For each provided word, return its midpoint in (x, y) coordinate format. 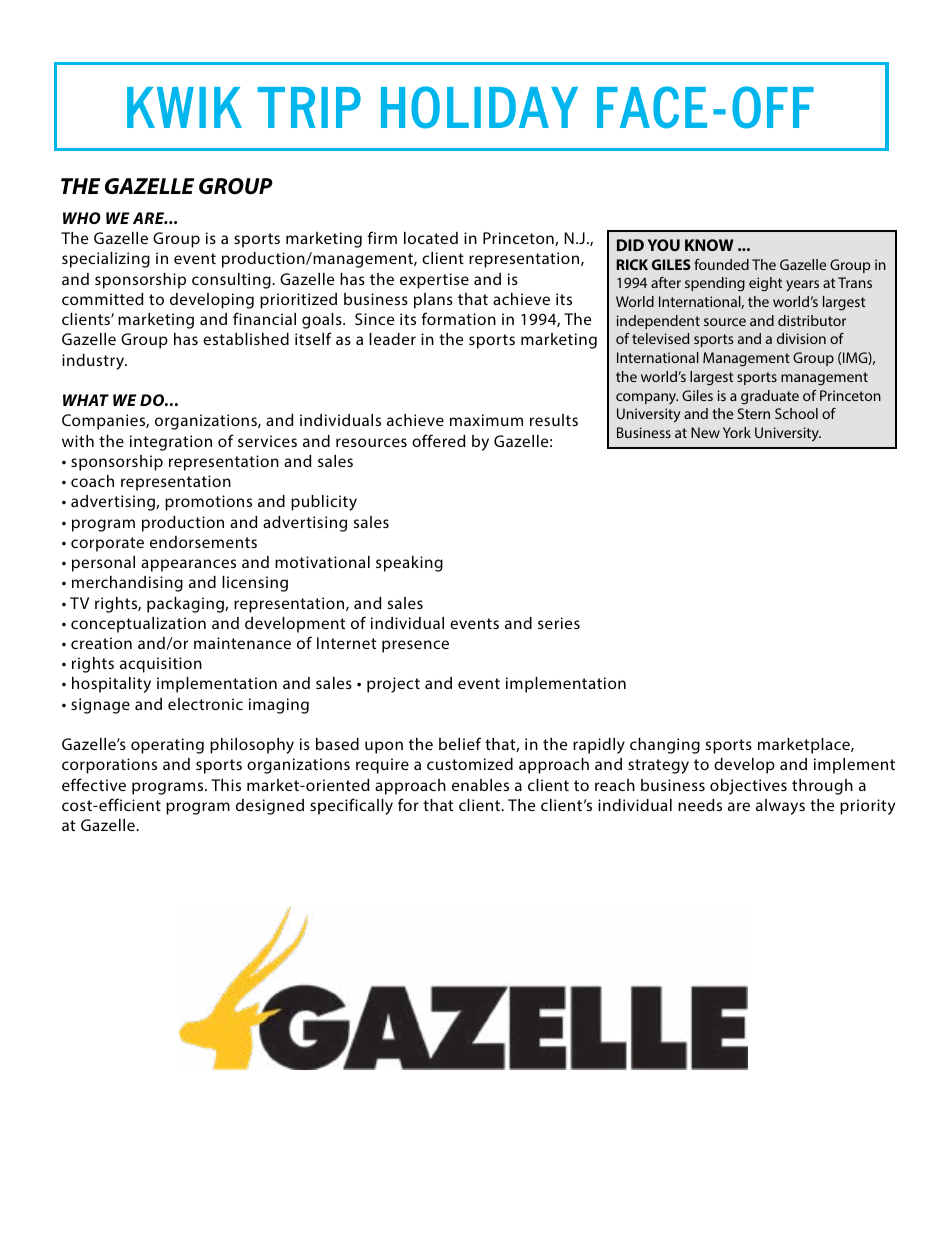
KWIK (184, 107)
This (226, 785)
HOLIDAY (479, 107)
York (737, 432)
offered (439, 440)
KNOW (709, 245)
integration (171, 443)
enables (480, 785)
